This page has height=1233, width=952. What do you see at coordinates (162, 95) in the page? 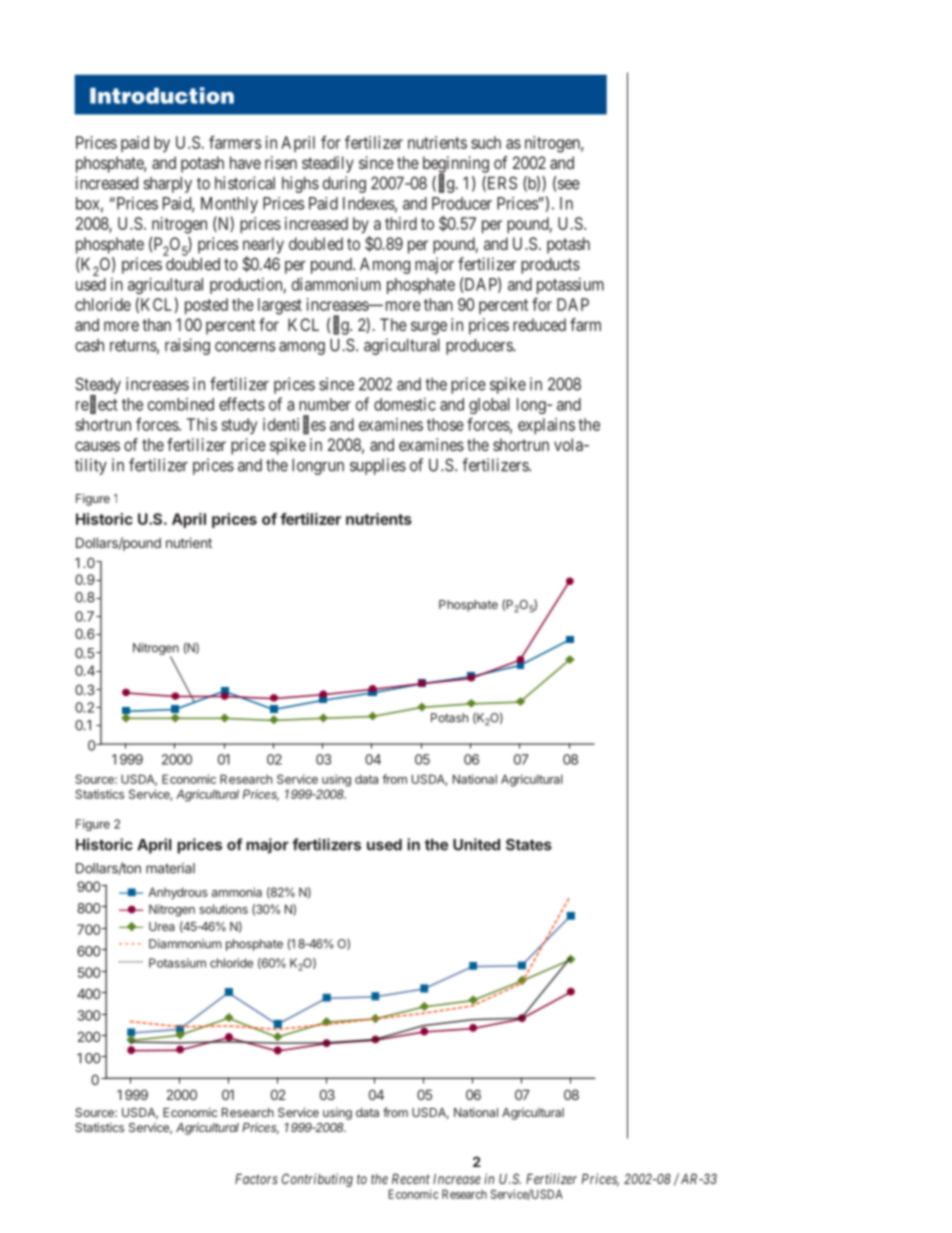
I see `Introduction` at bounding box center [162, 95].
